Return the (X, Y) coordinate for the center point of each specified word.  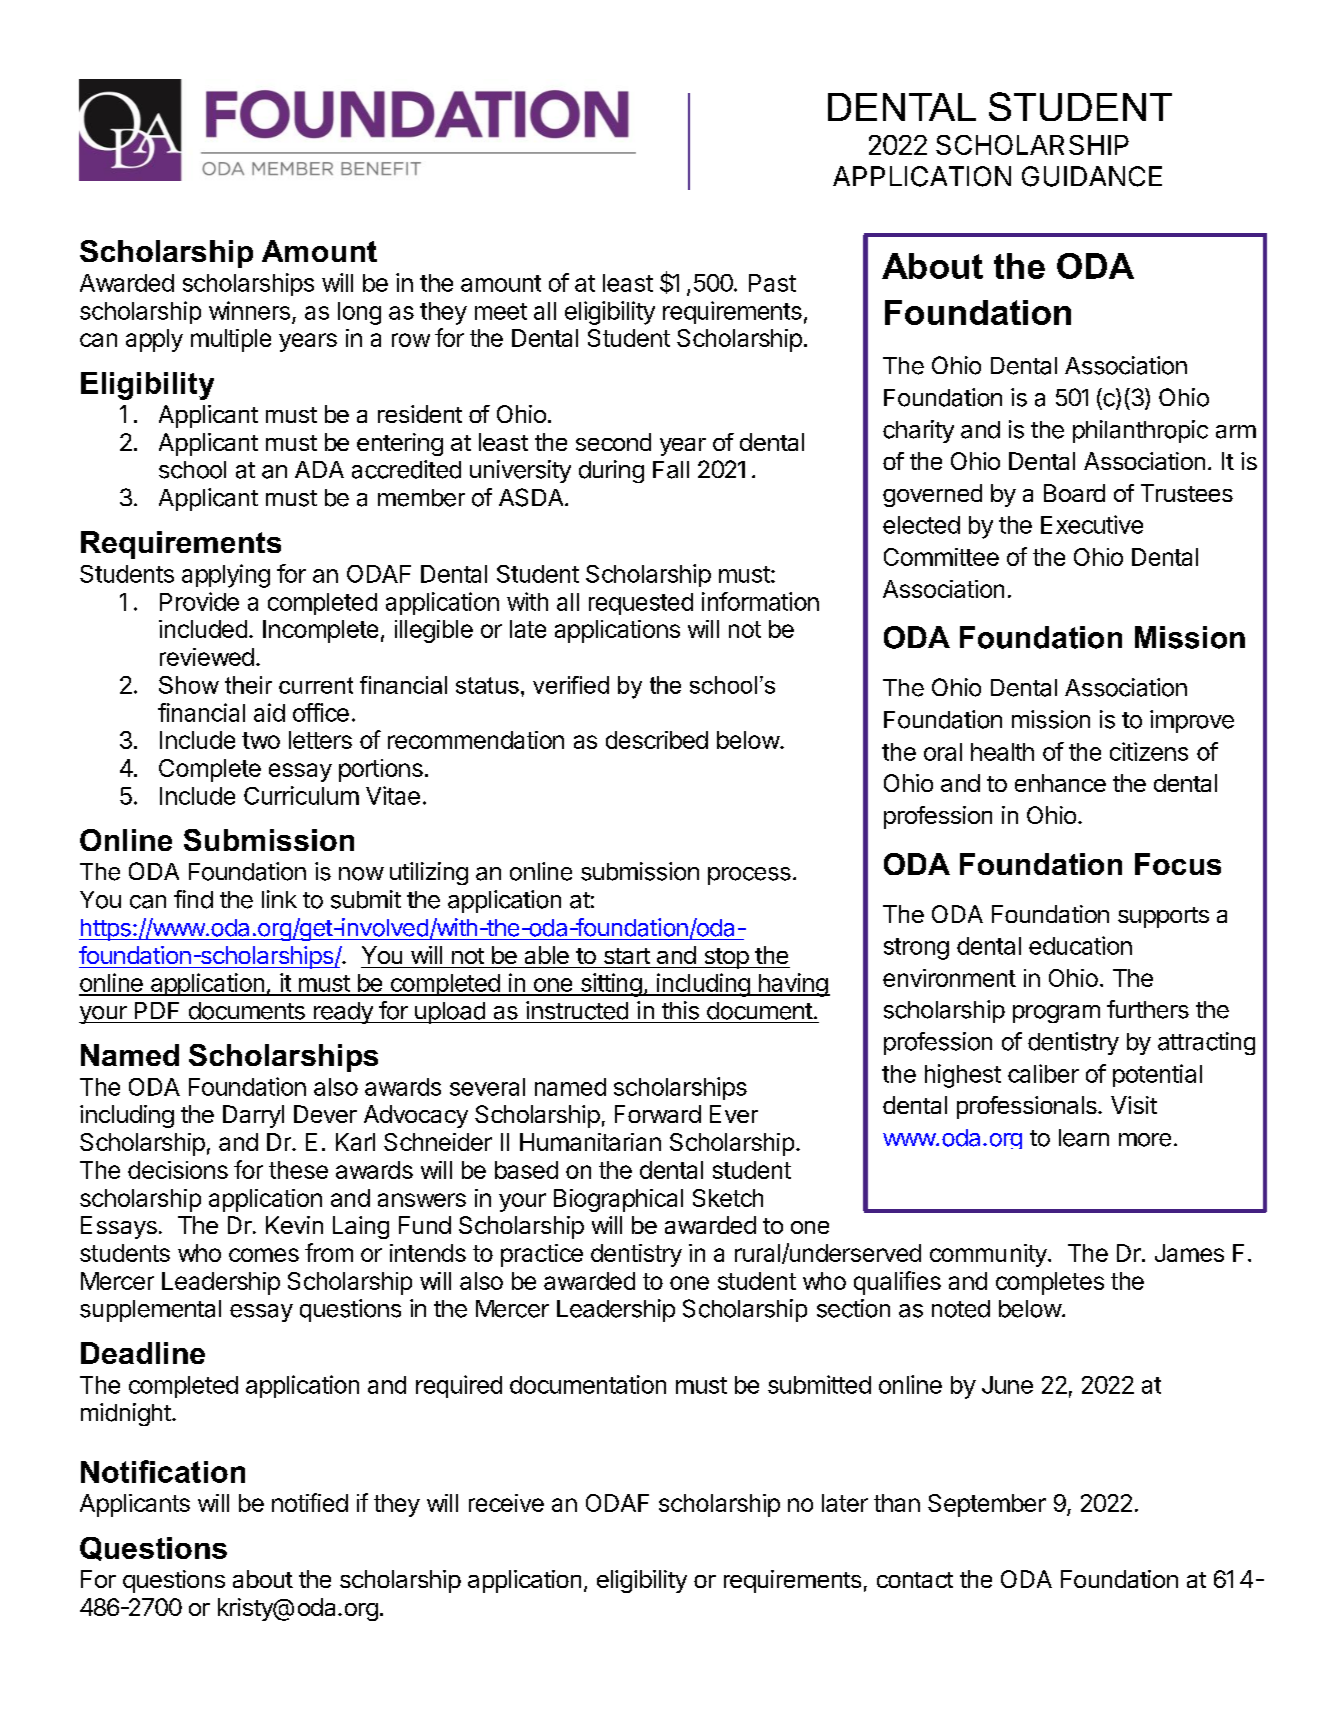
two (261, 740)
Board (1074, 493)
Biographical (618, 1200)
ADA (319, 469)
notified (310, 1502)
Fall (671, 470)
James (1189, 1253)
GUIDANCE (1092, 176)
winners (249, 310)
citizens (1149, 751)
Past (772, 283)
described (657, 740)
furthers (1148, 1009)
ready (343, 1013)
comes (264, 1255)
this (680, 1010)
